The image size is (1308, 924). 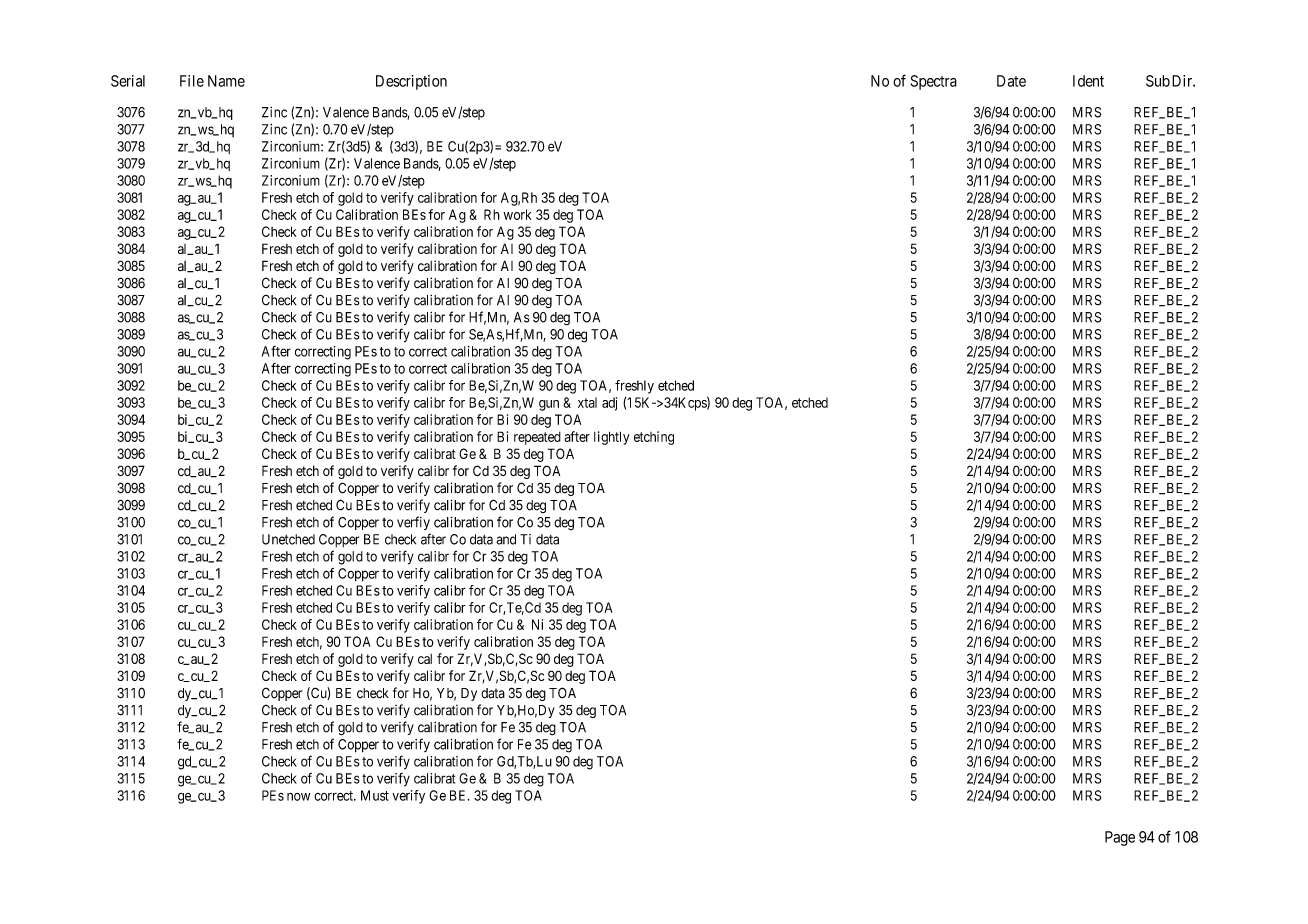 I want to click on now, so click(x=298, y=797).
